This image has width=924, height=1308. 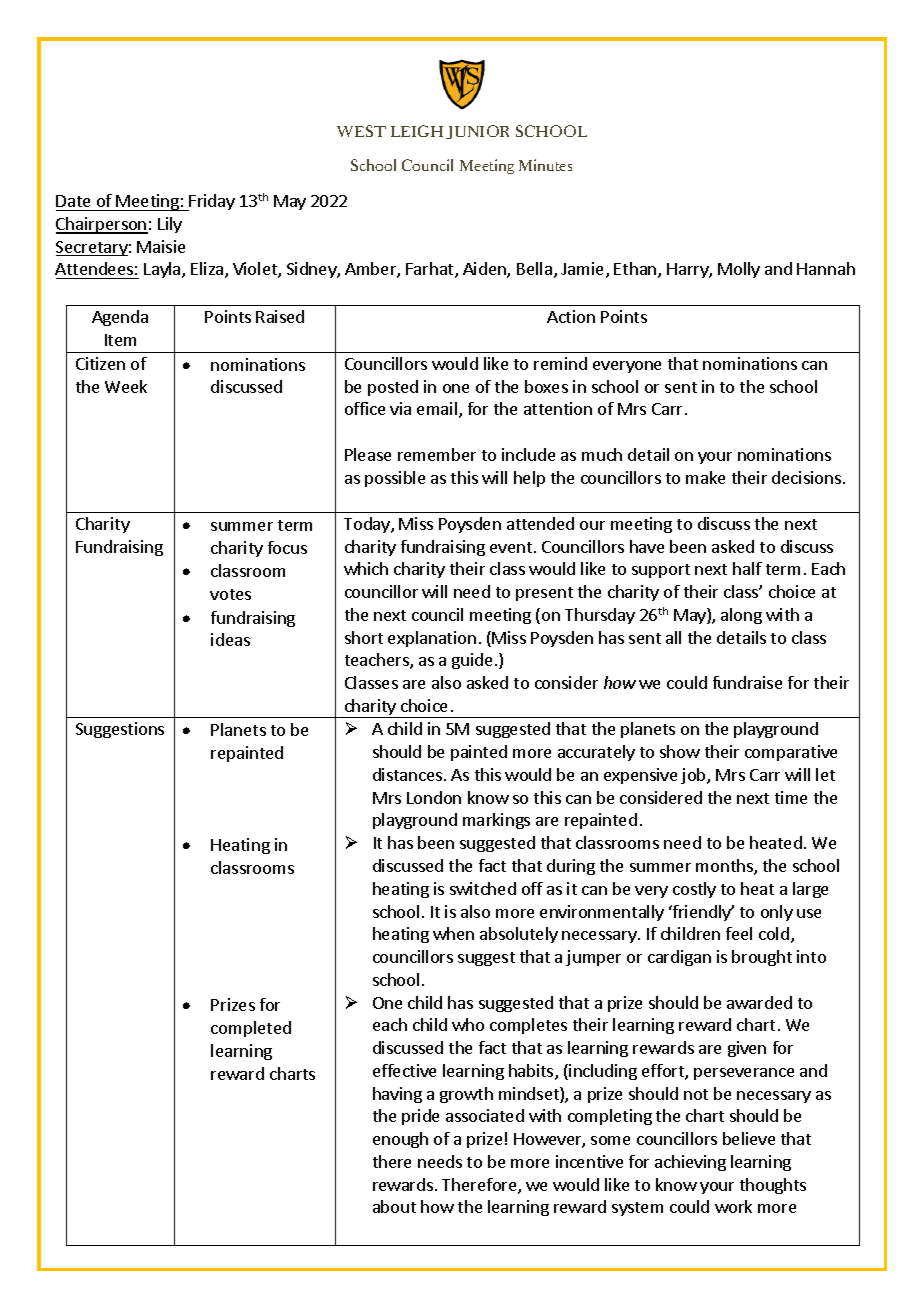 What do you see at coordinates (211, 202) in the image?
I see `Friday` at bounding box center [211, 202].
